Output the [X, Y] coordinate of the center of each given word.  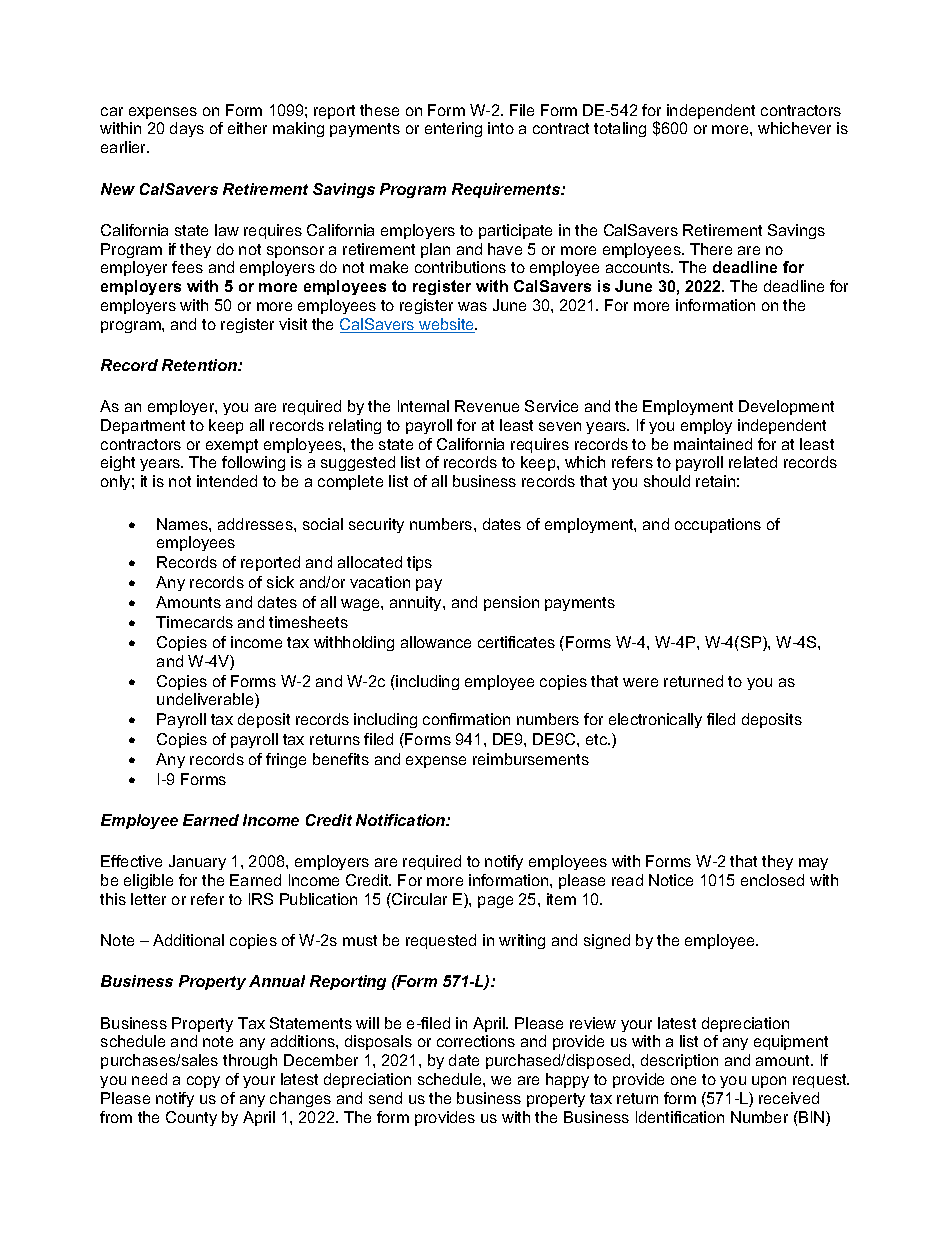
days [187, 129]
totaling [620, 129]
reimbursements [531, 759]
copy [203, 1082]
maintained [713, 444]
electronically [655, 720]
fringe [286, 760]
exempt [232, 446]
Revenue [487, 406]
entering [453, 129]
